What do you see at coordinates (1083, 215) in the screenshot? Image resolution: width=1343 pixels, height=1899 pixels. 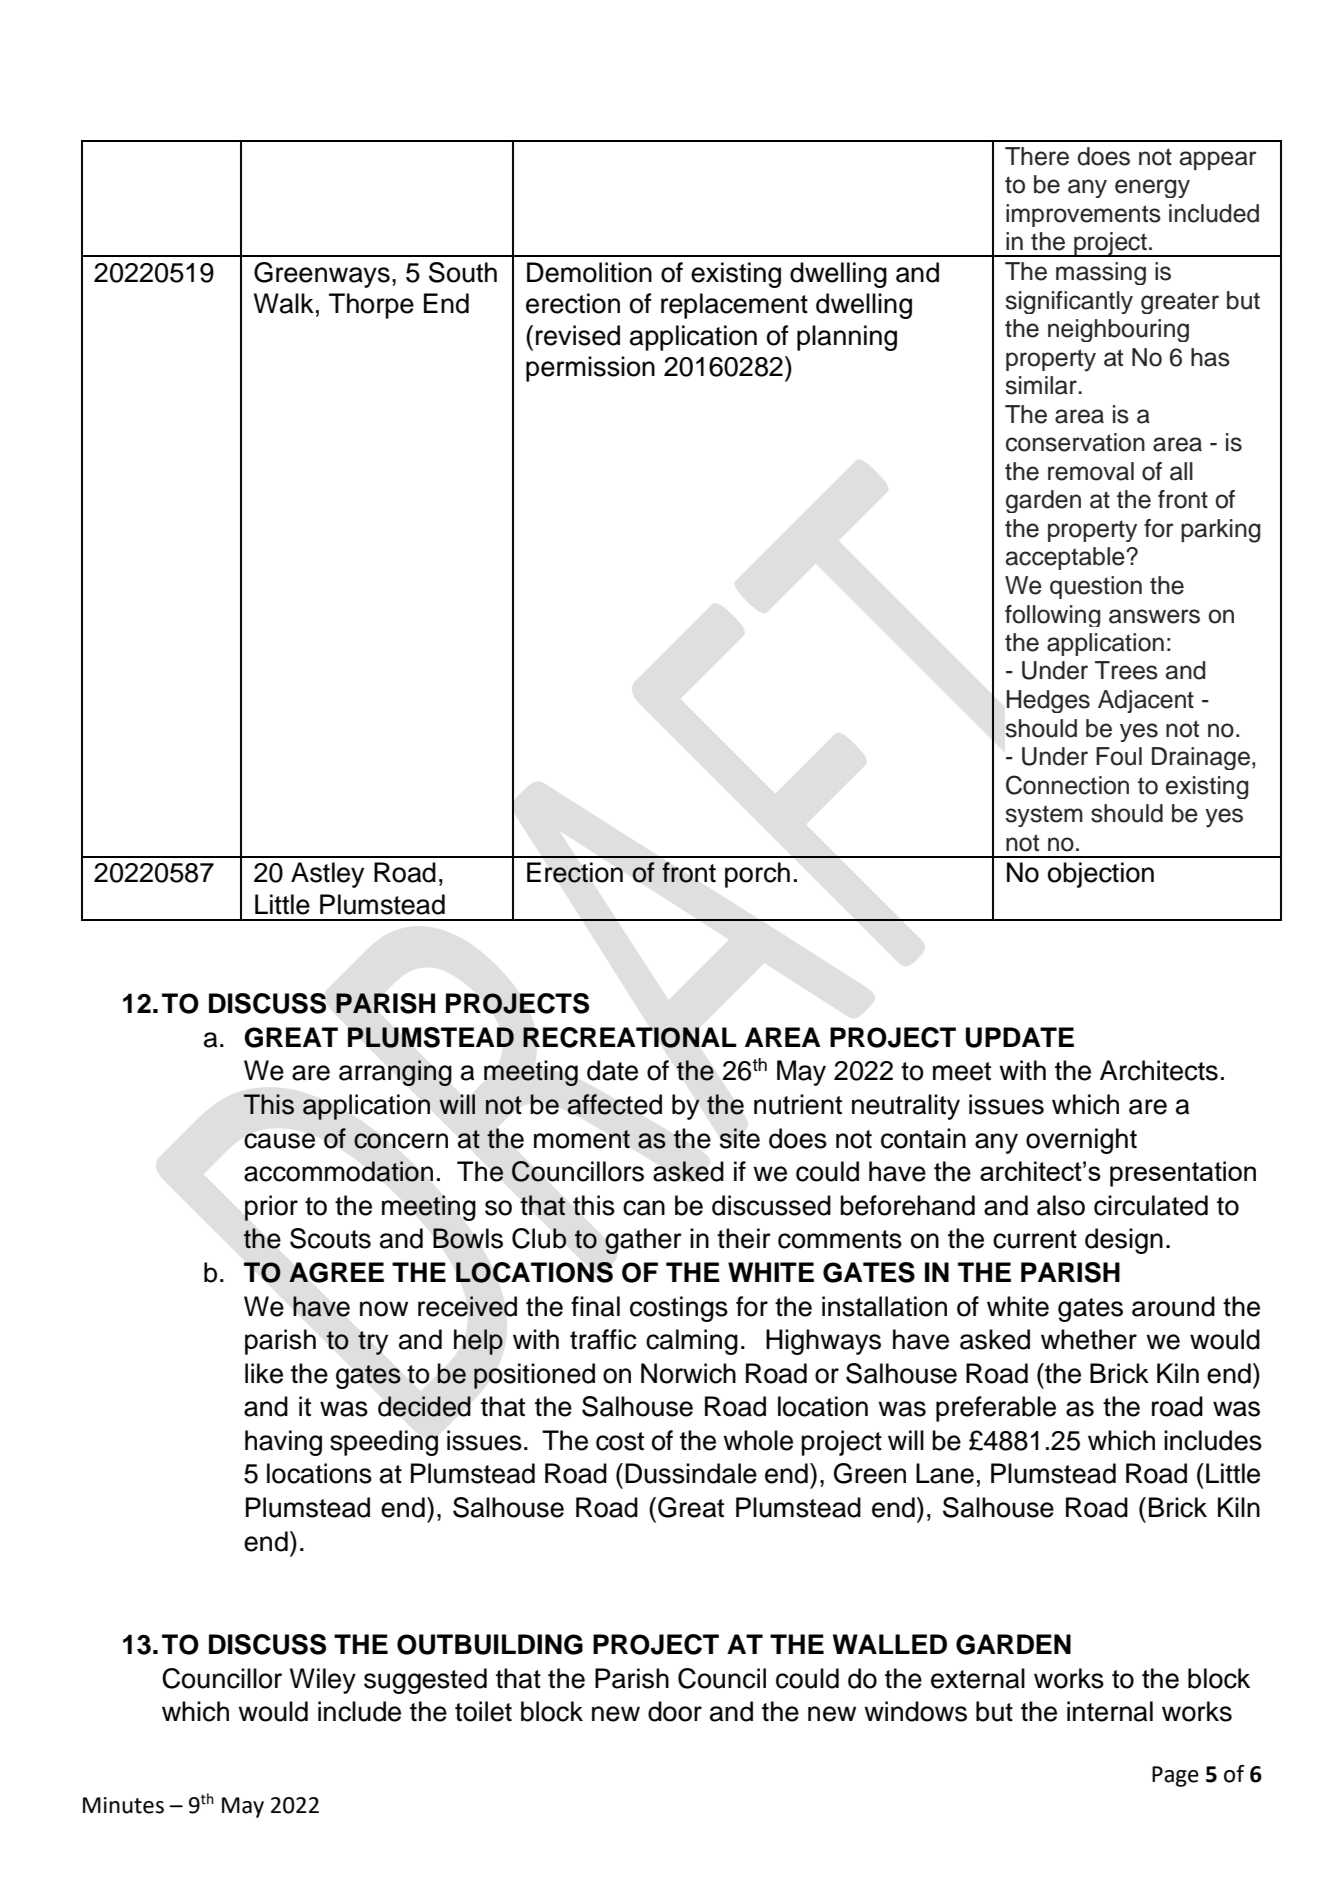 I see `improvements` at bounding box center [1083, 215].
